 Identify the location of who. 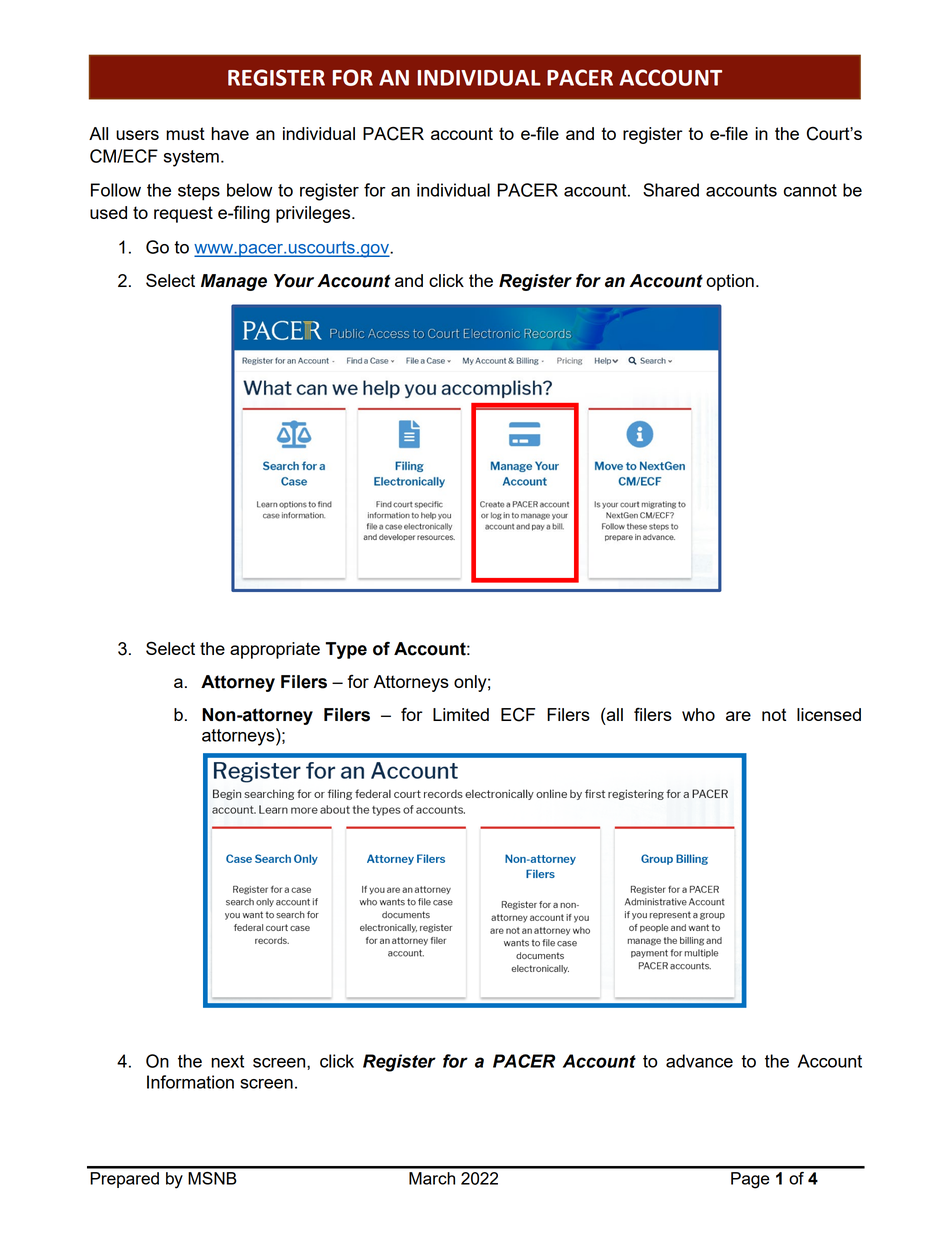
(698, 714).
